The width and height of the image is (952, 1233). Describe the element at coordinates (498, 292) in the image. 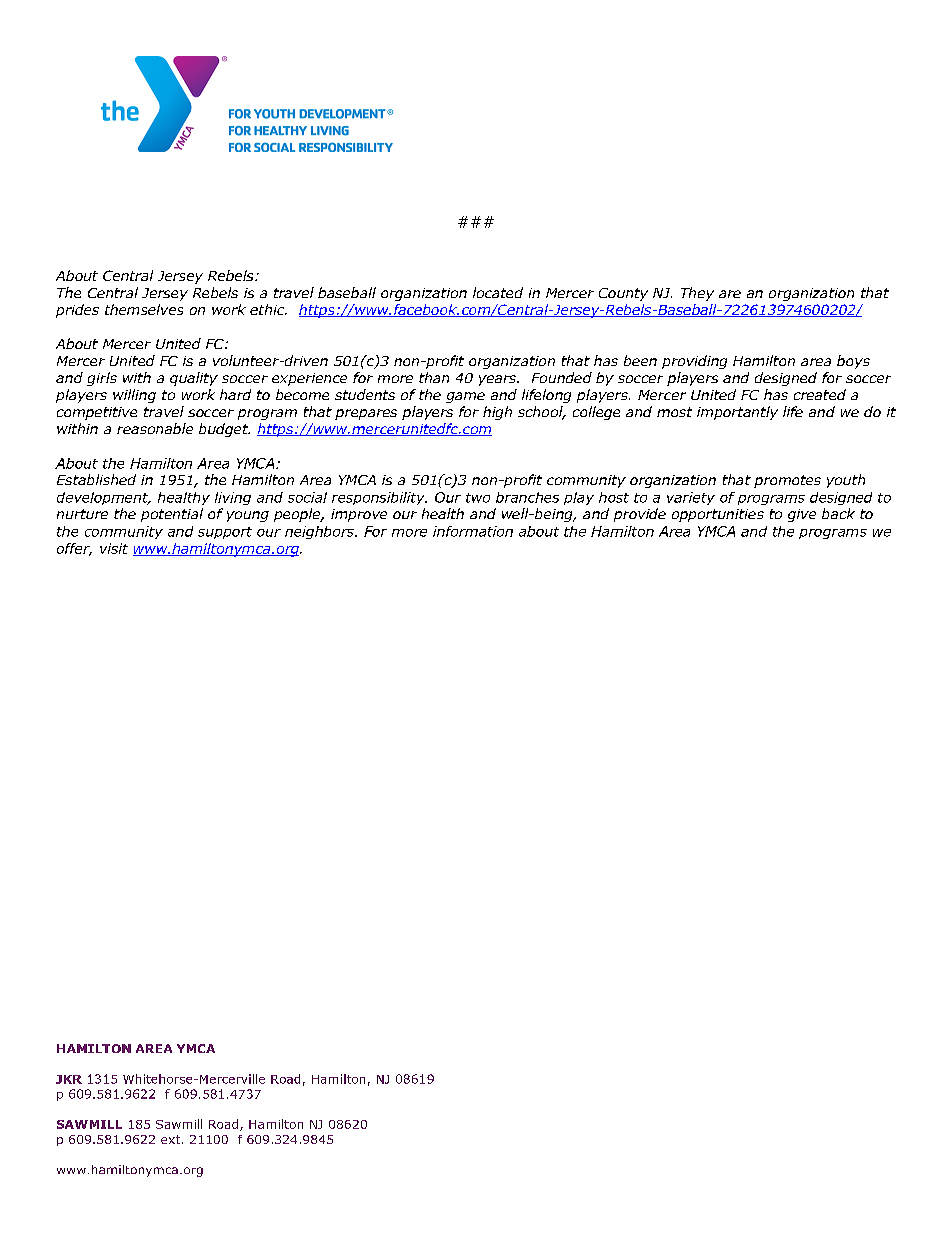

I see `located` at that location.
